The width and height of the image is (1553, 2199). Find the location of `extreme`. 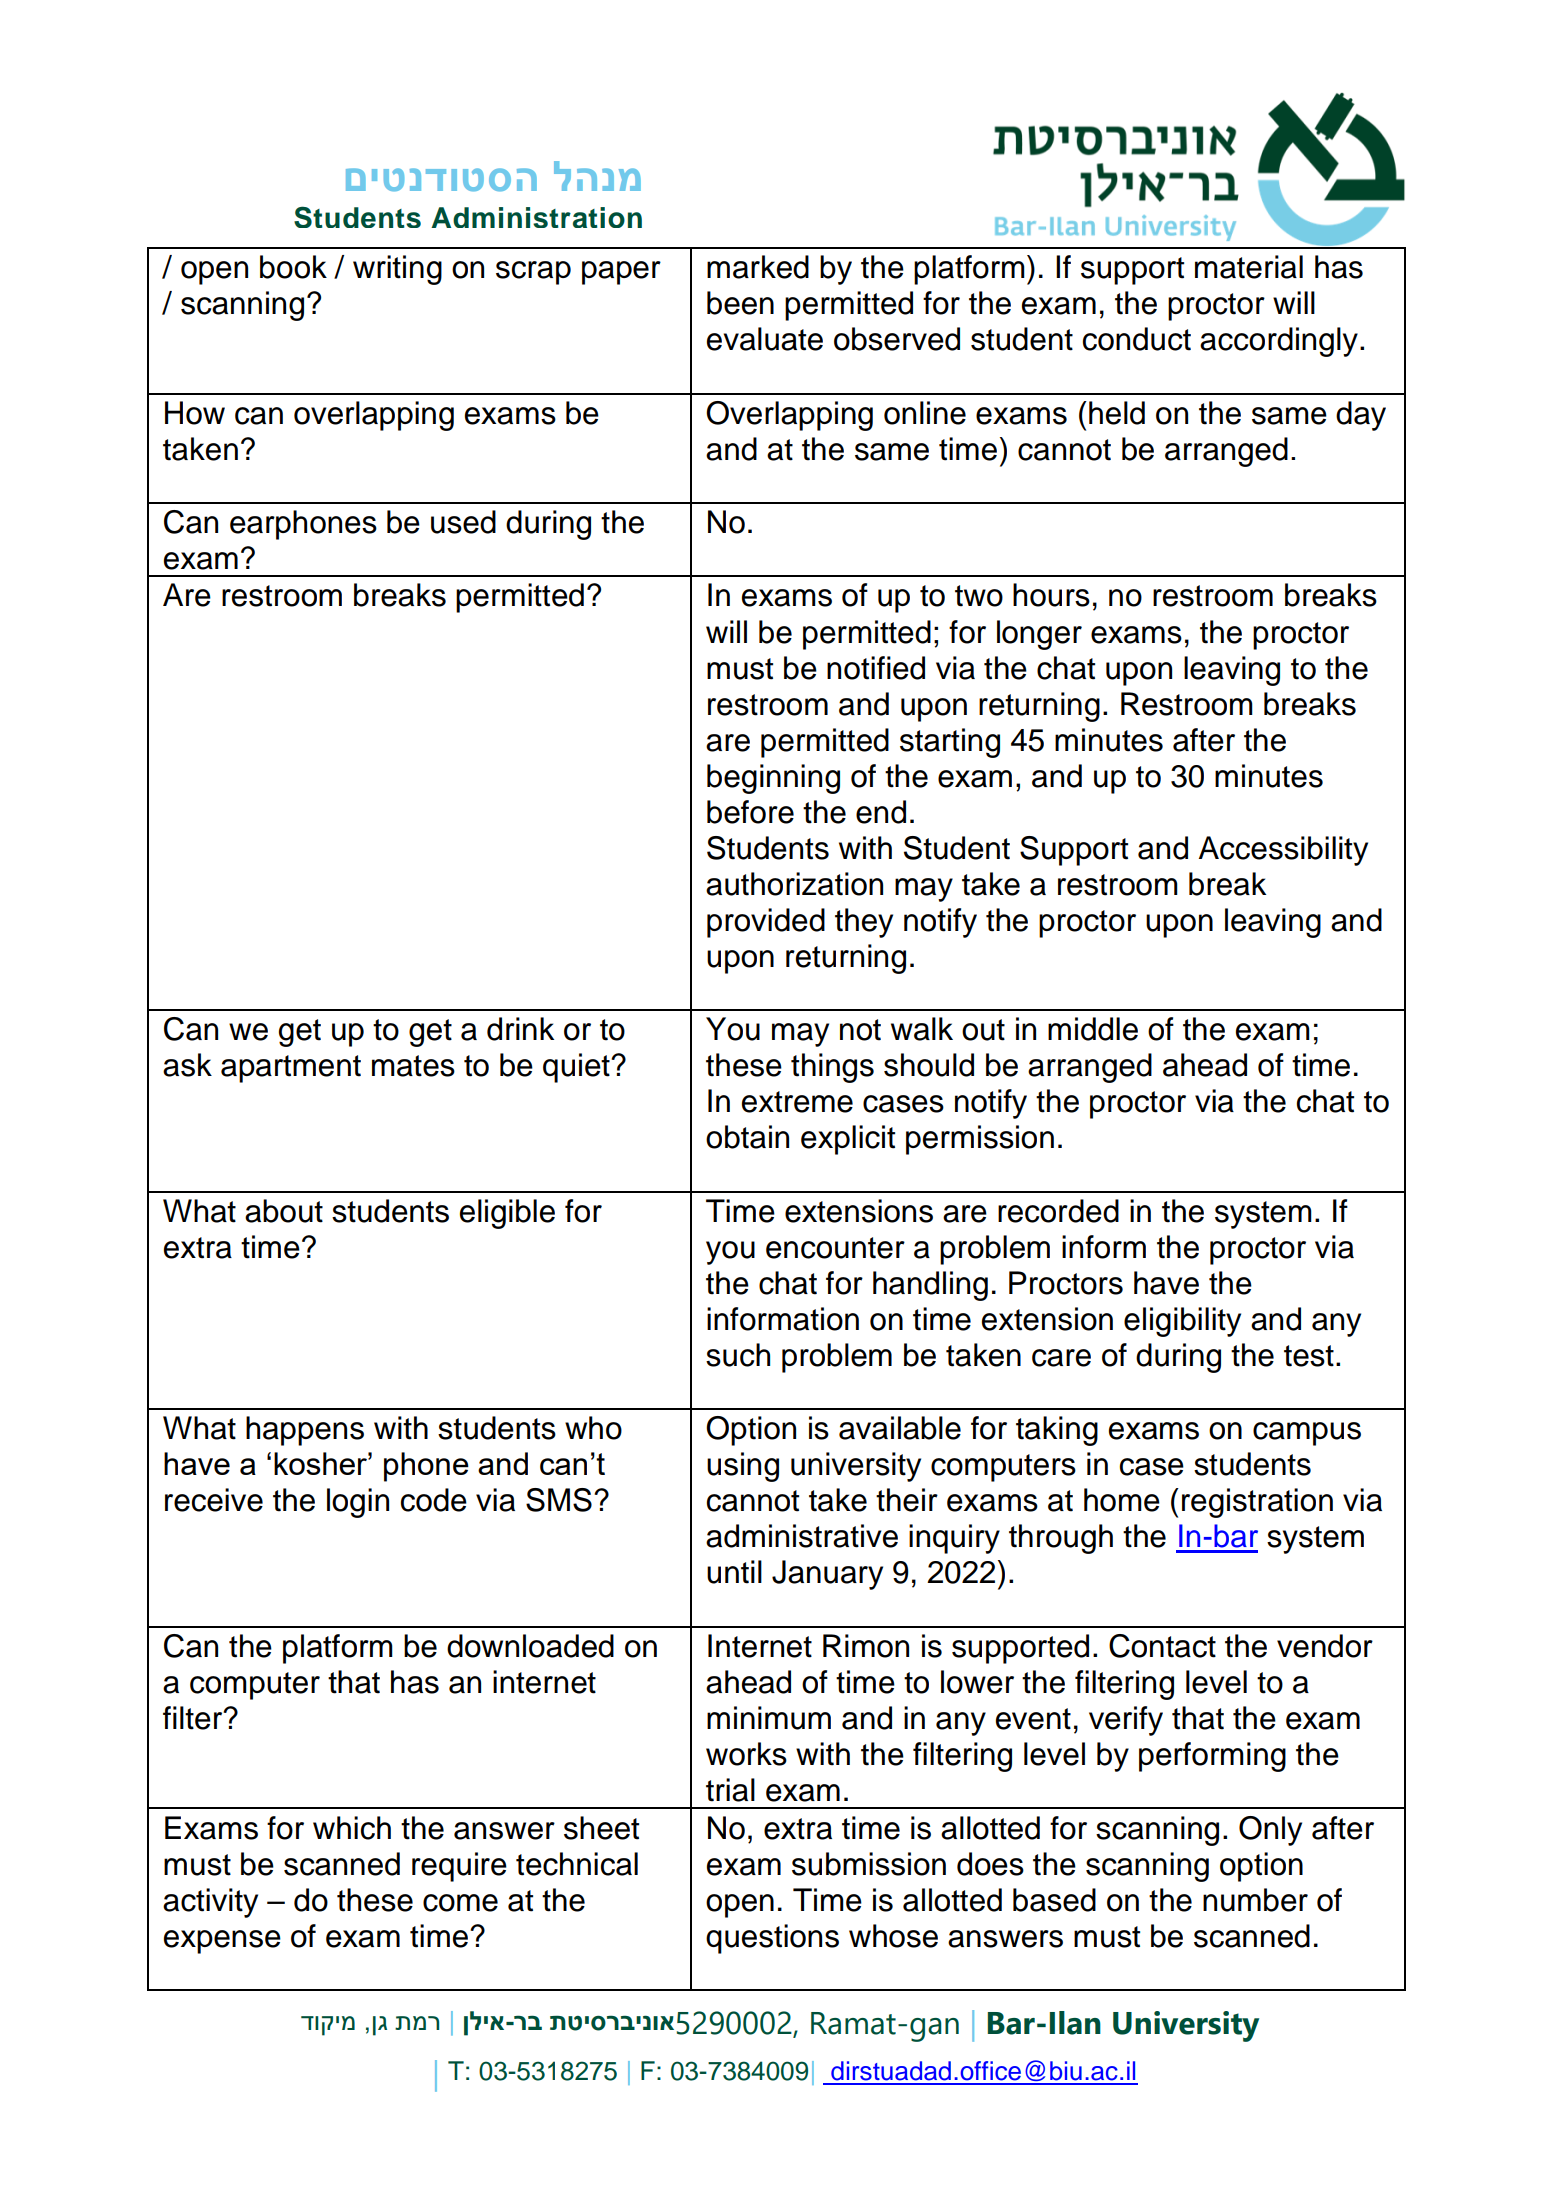

extreme is located at coordinates (797, 1102).
